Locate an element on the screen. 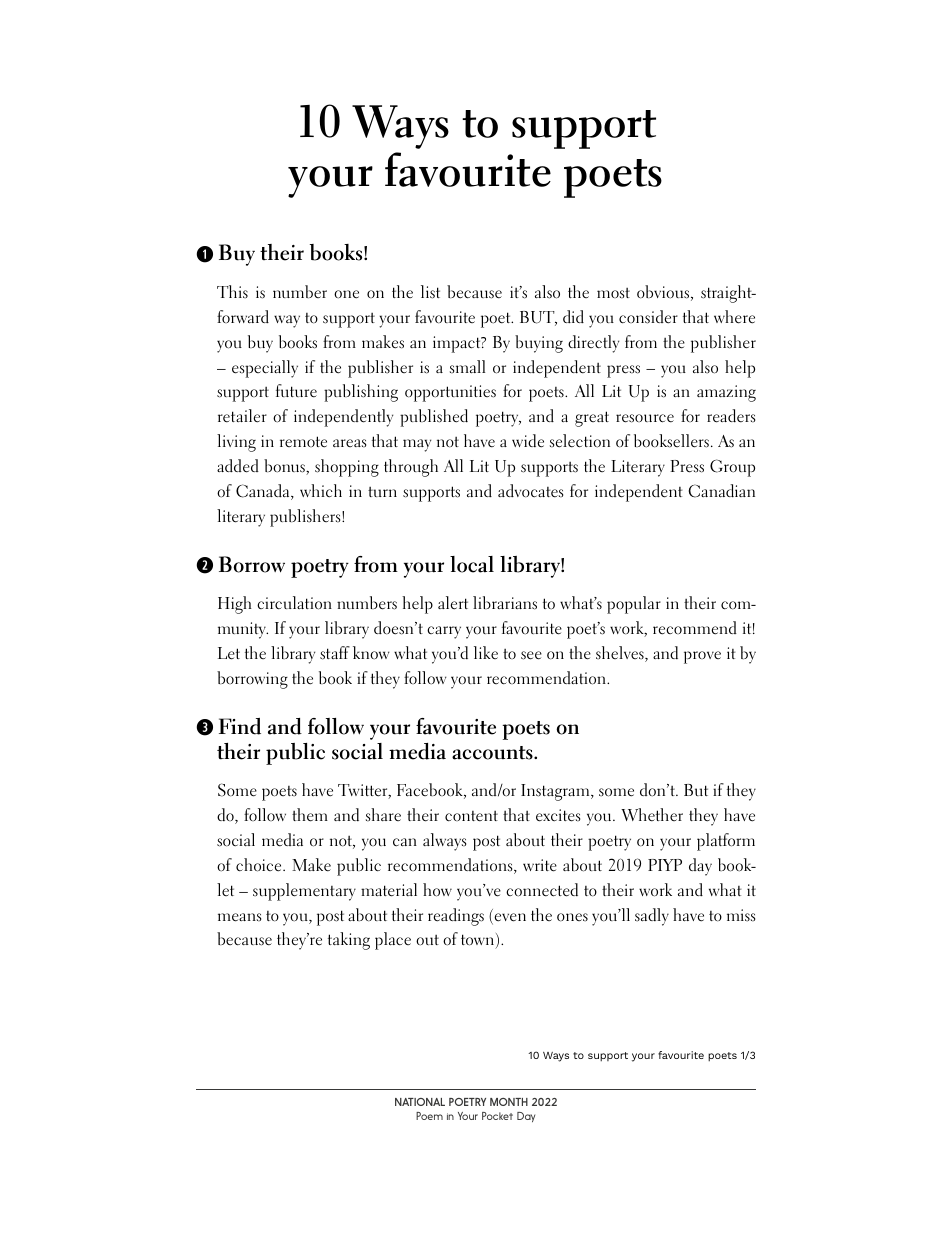  This is located at coordinates (232, 292).
